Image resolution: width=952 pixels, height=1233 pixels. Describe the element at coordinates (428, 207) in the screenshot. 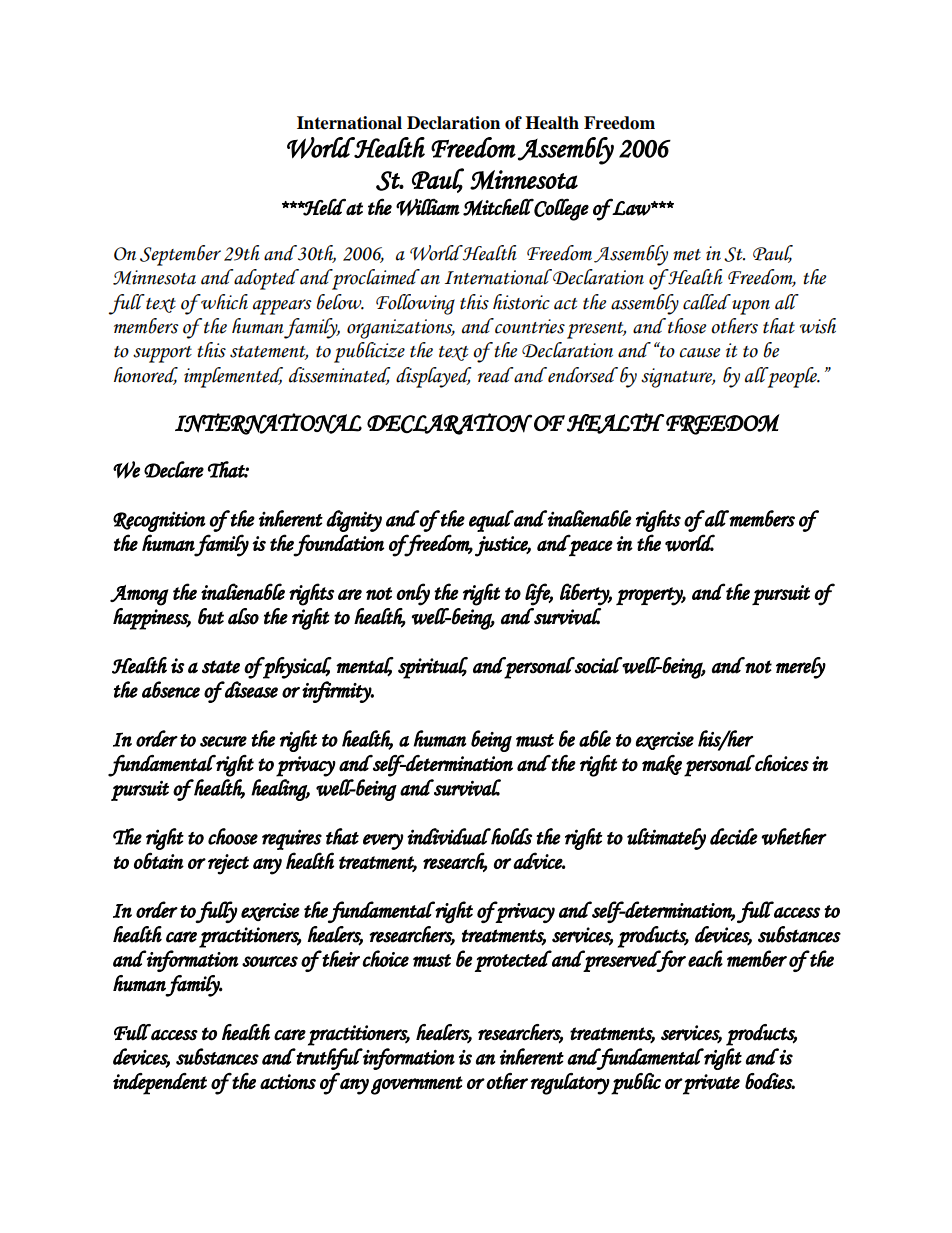

I see `William` at that location.
